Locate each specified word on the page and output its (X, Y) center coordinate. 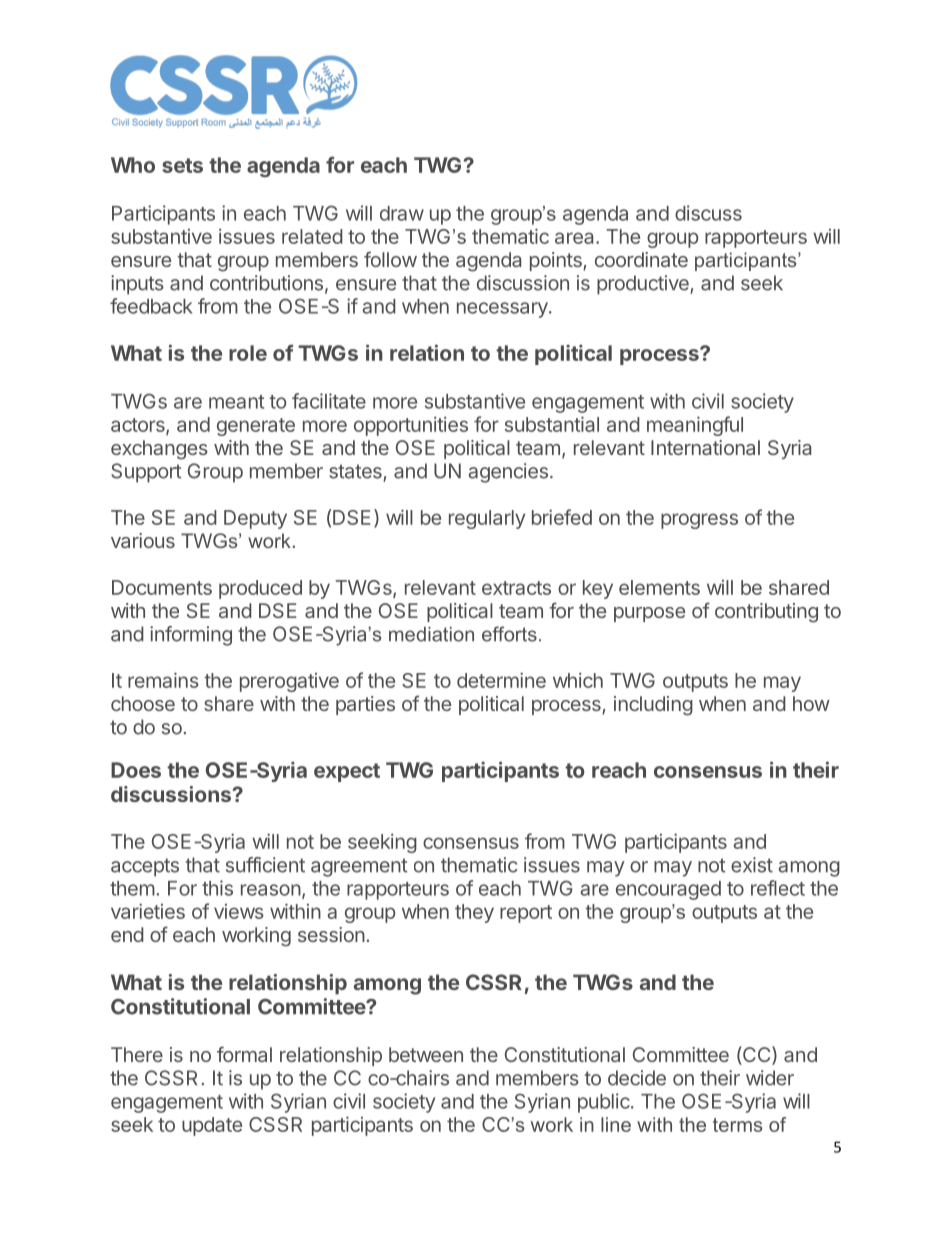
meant (236, 402)
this (217, 888)
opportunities (411, 426)
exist (752, 865)
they (474, 913)
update (212, 1126)
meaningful (695, 426)
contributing (766, 613)
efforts (509, 634)
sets (182, 165)
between (426, 1054)
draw (402, 213)
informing (191, 636)
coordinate (641, 259)
